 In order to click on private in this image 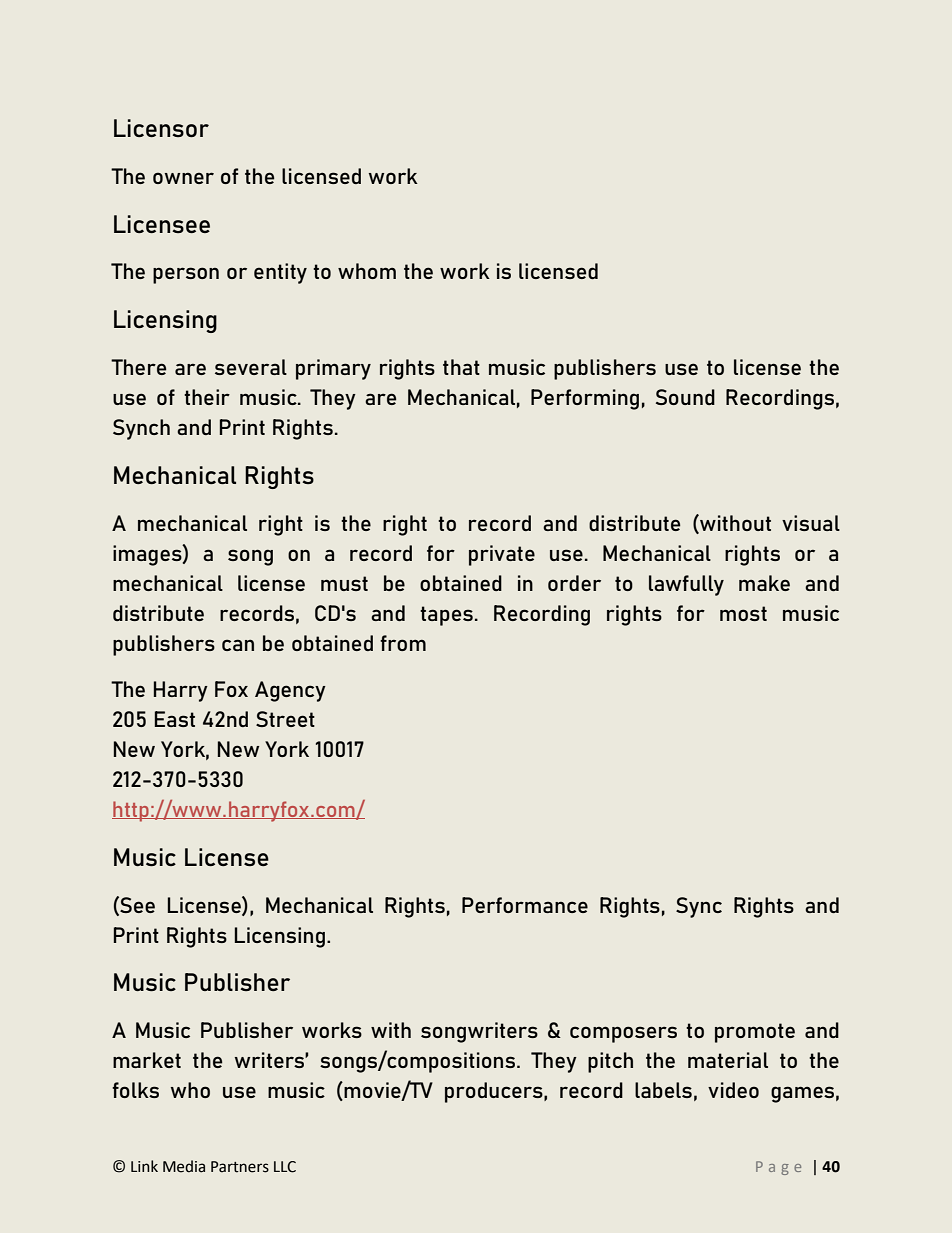, I will do `click(502, 555)`.
